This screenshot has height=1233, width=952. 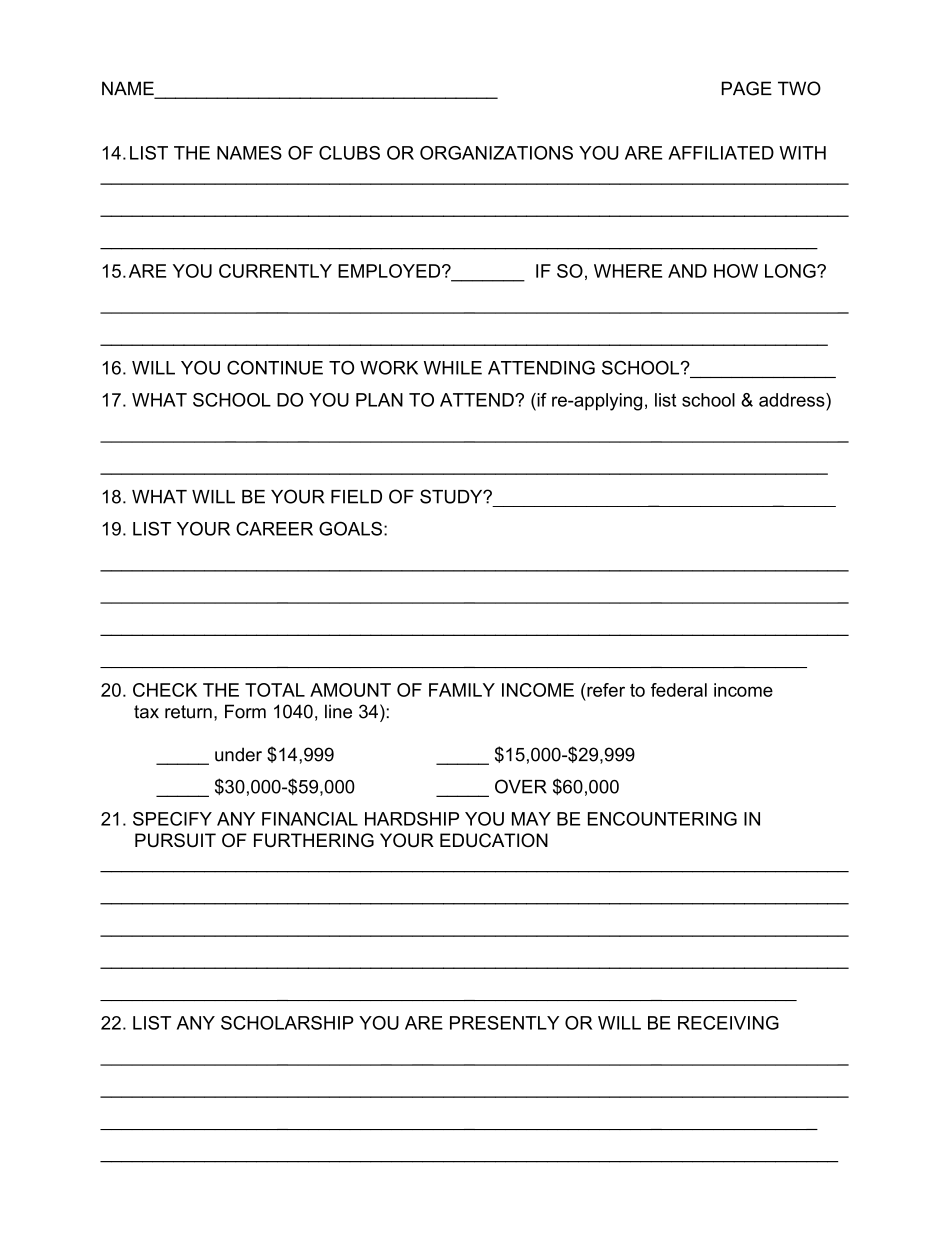 What do you see at coordinates (504, 1023) in the screenshot?
I see `PRESENTLY` at bounding box center [504, 1023].
